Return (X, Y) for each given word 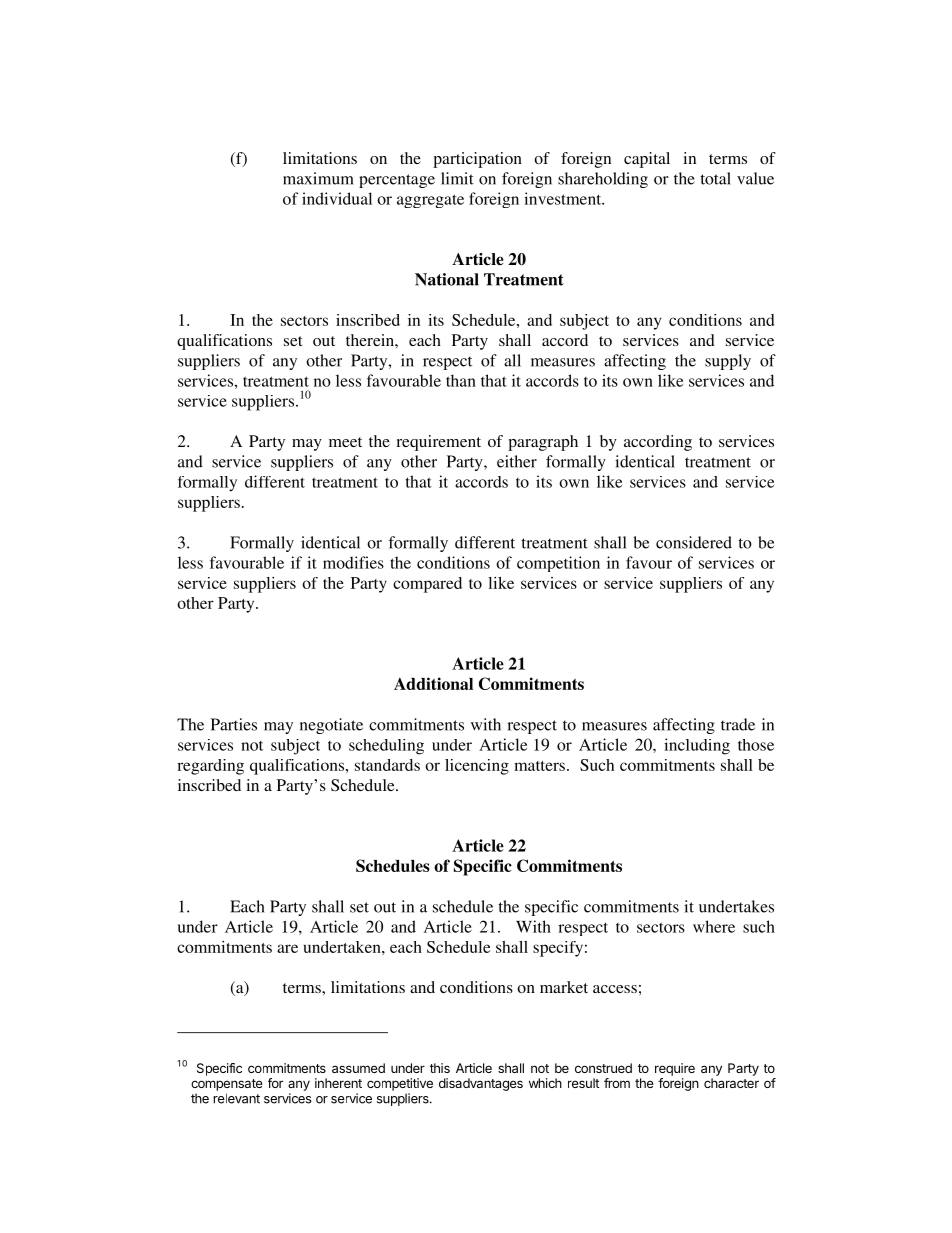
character (731, 1083)
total (715, 178)
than (461, 380)
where (714, 926)
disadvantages (481, 1084)
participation (477, 160)
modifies (353, 562)
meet (345, 442)
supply (728, 362)
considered (694, 542)
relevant (236, 1098)
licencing (477, 767)
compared (427, 585)
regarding (210, 767)
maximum (318, 178)
